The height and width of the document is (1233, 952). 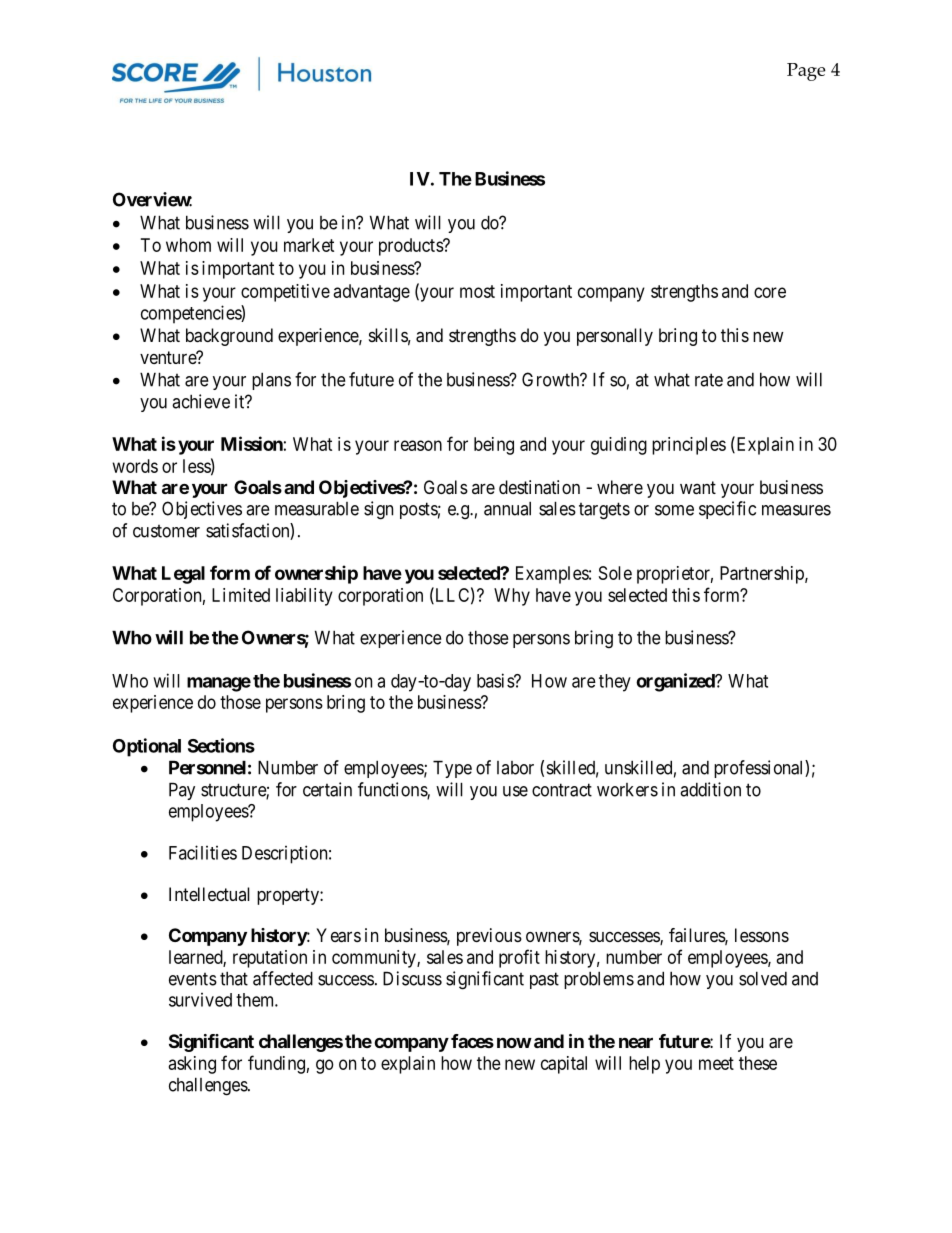 I want to click on asking, so click(x=192, y=1065).
